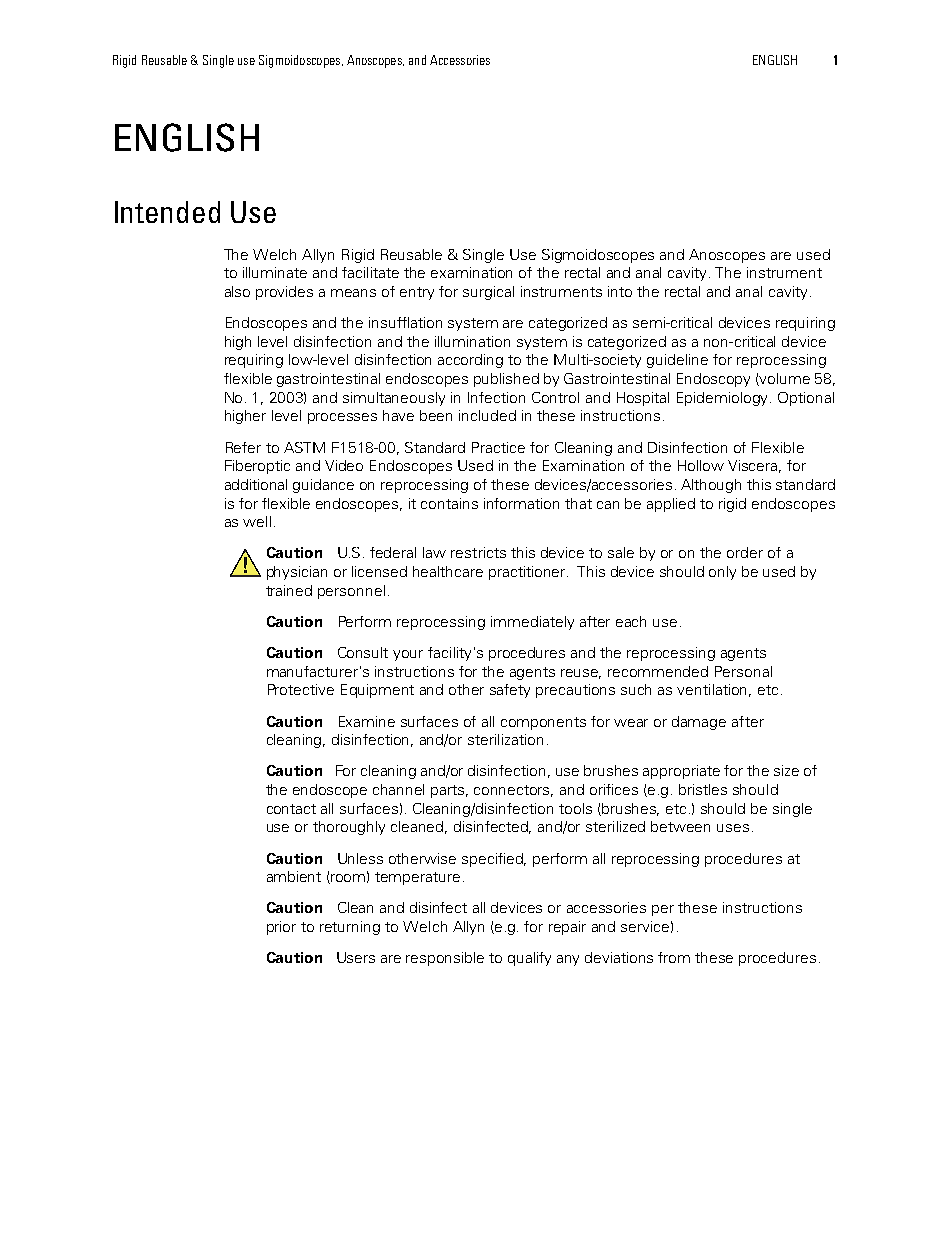 This page has width=952, height=1233. Describe the element at coordinates (674, 957) in the page. I see `from` at that location.
